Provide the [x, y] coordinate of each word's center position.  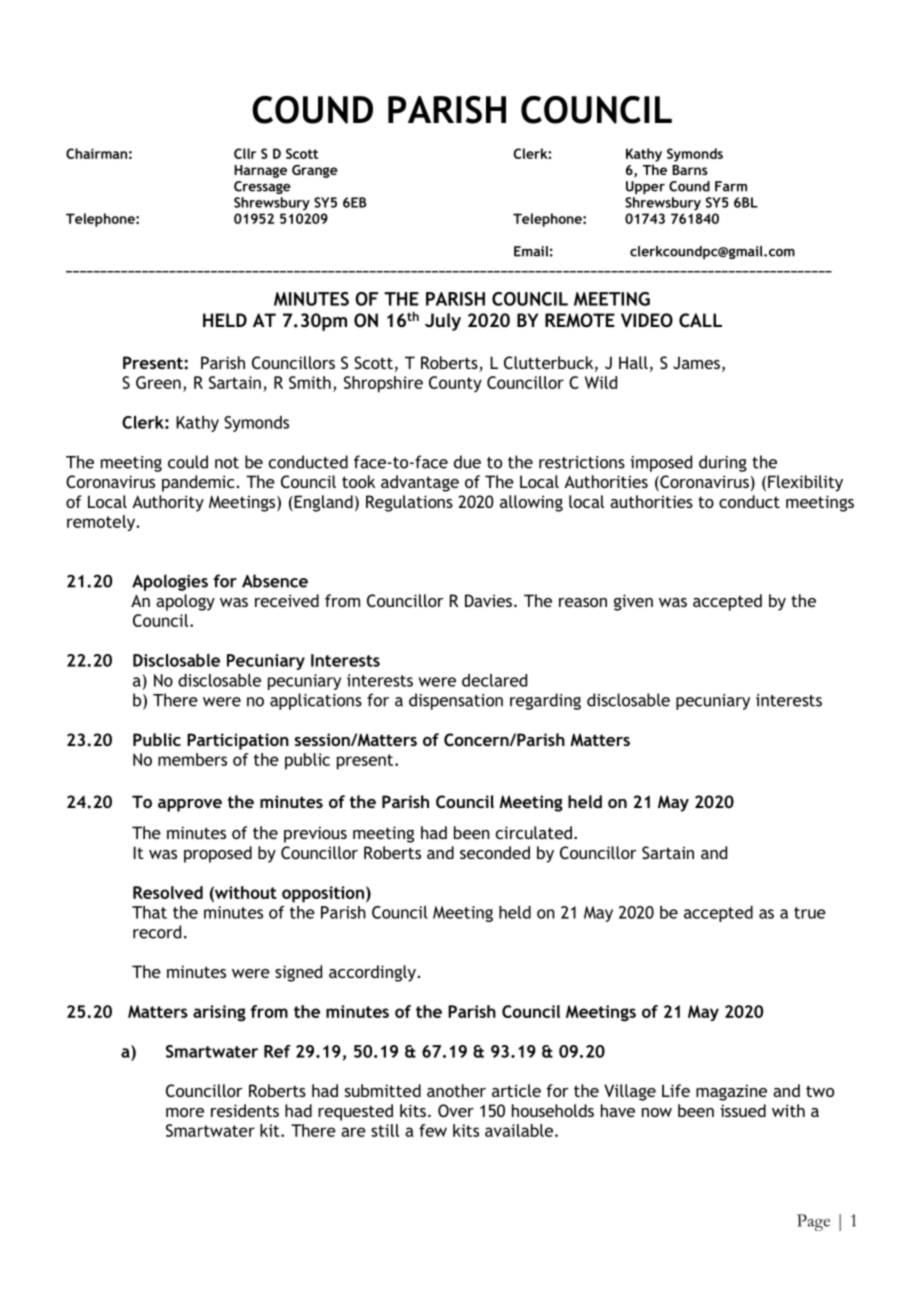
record [157, 932]
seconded [495, 852]
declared [494, 680]
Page [813, 1222]
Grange [315, 171]
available [519, 1130]
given [633, 602]
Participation [238, 741]
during [723, 463]
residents [245, 1110]
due [467, 462]
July [443, 322]
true [810, 913]
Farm [731, 186]
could [188, 462]
